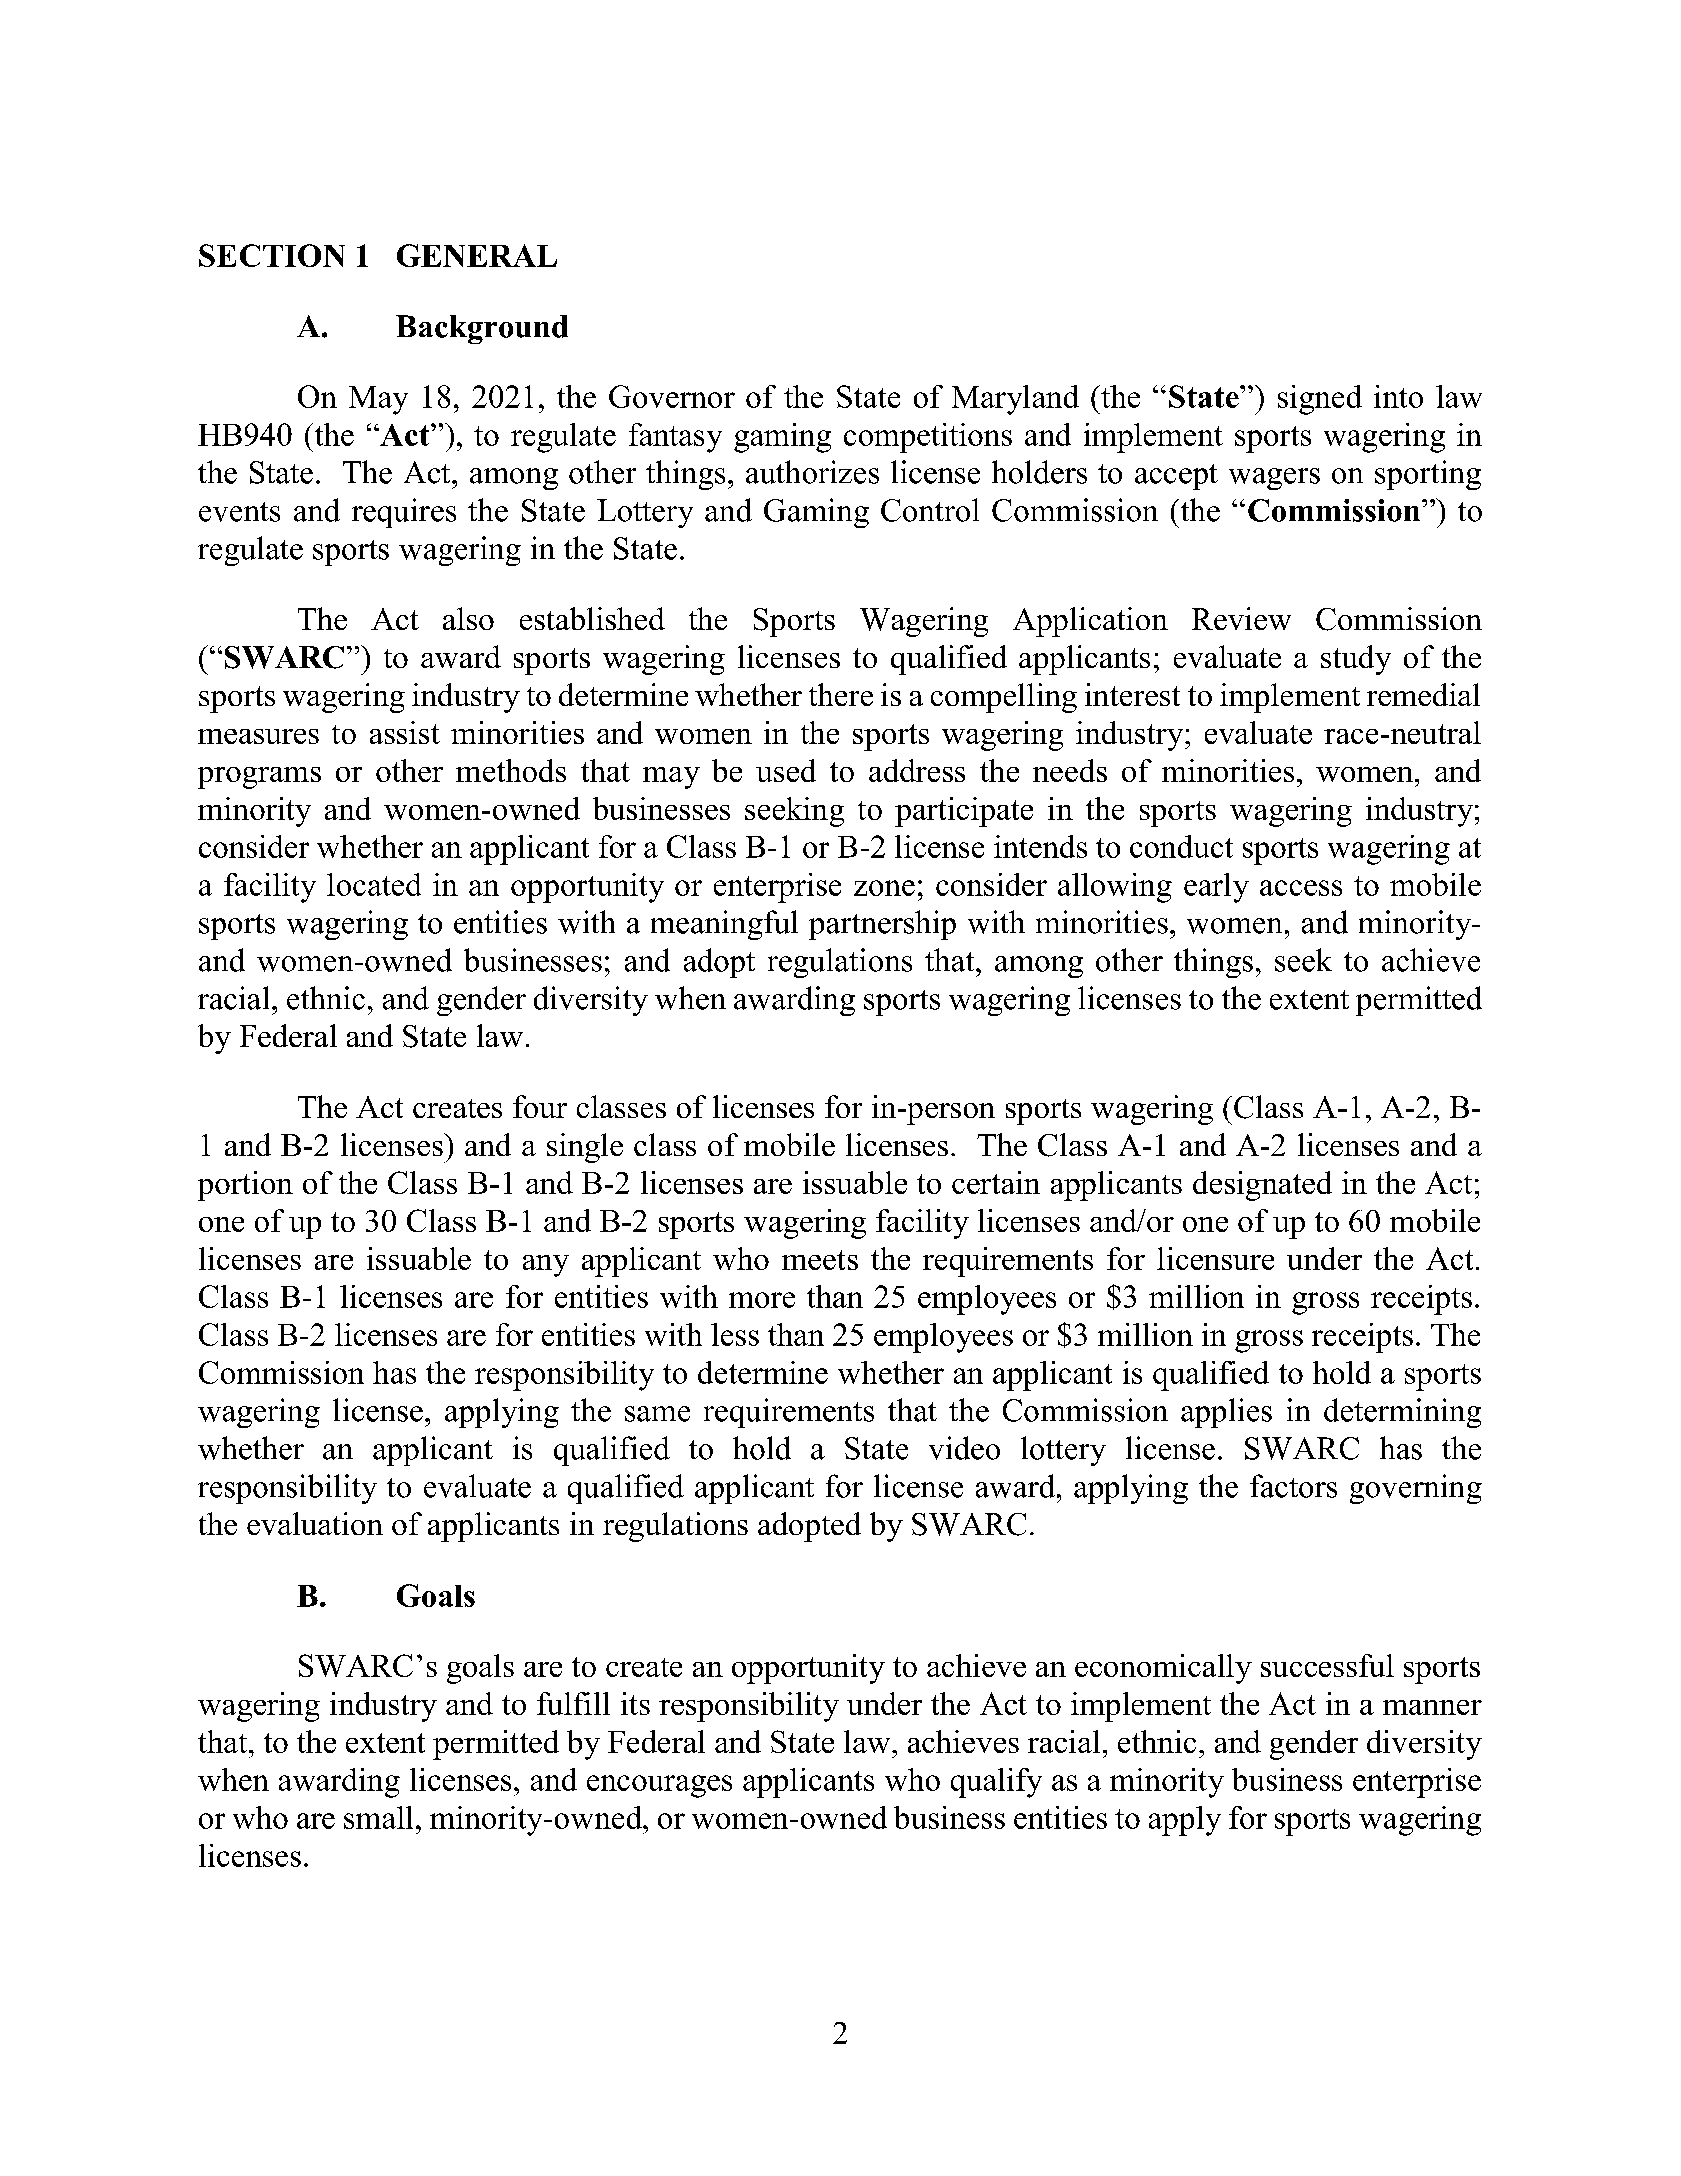 The image size is (1681, 2176). I want to click on conduct, so click(1181, 846).
